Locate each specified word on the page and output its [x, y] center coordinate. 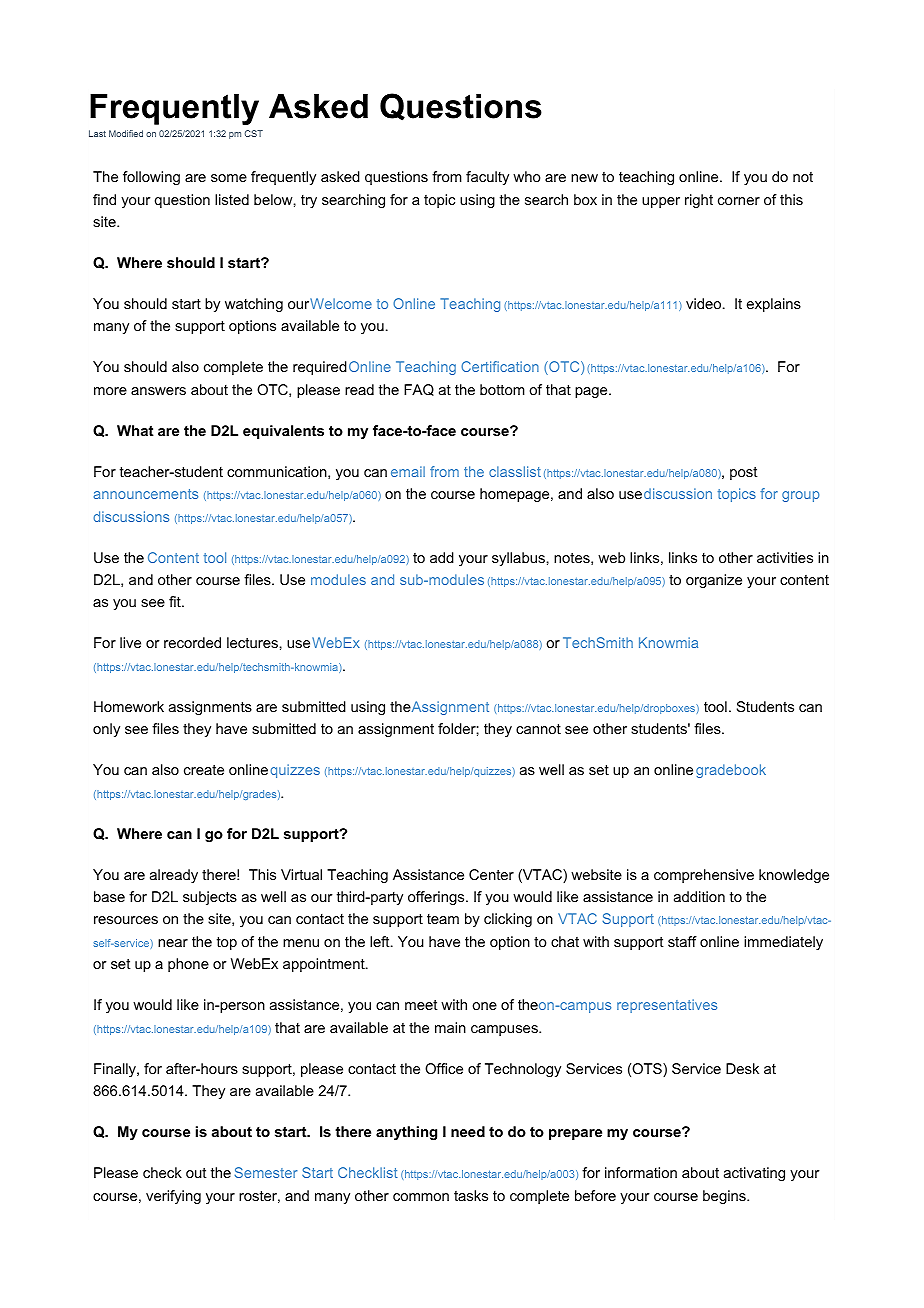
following [151, 178]
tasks [471, 1195]
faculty [487, 178]
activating [754, 1174]
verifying [173, 1197]
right [699, 201]
